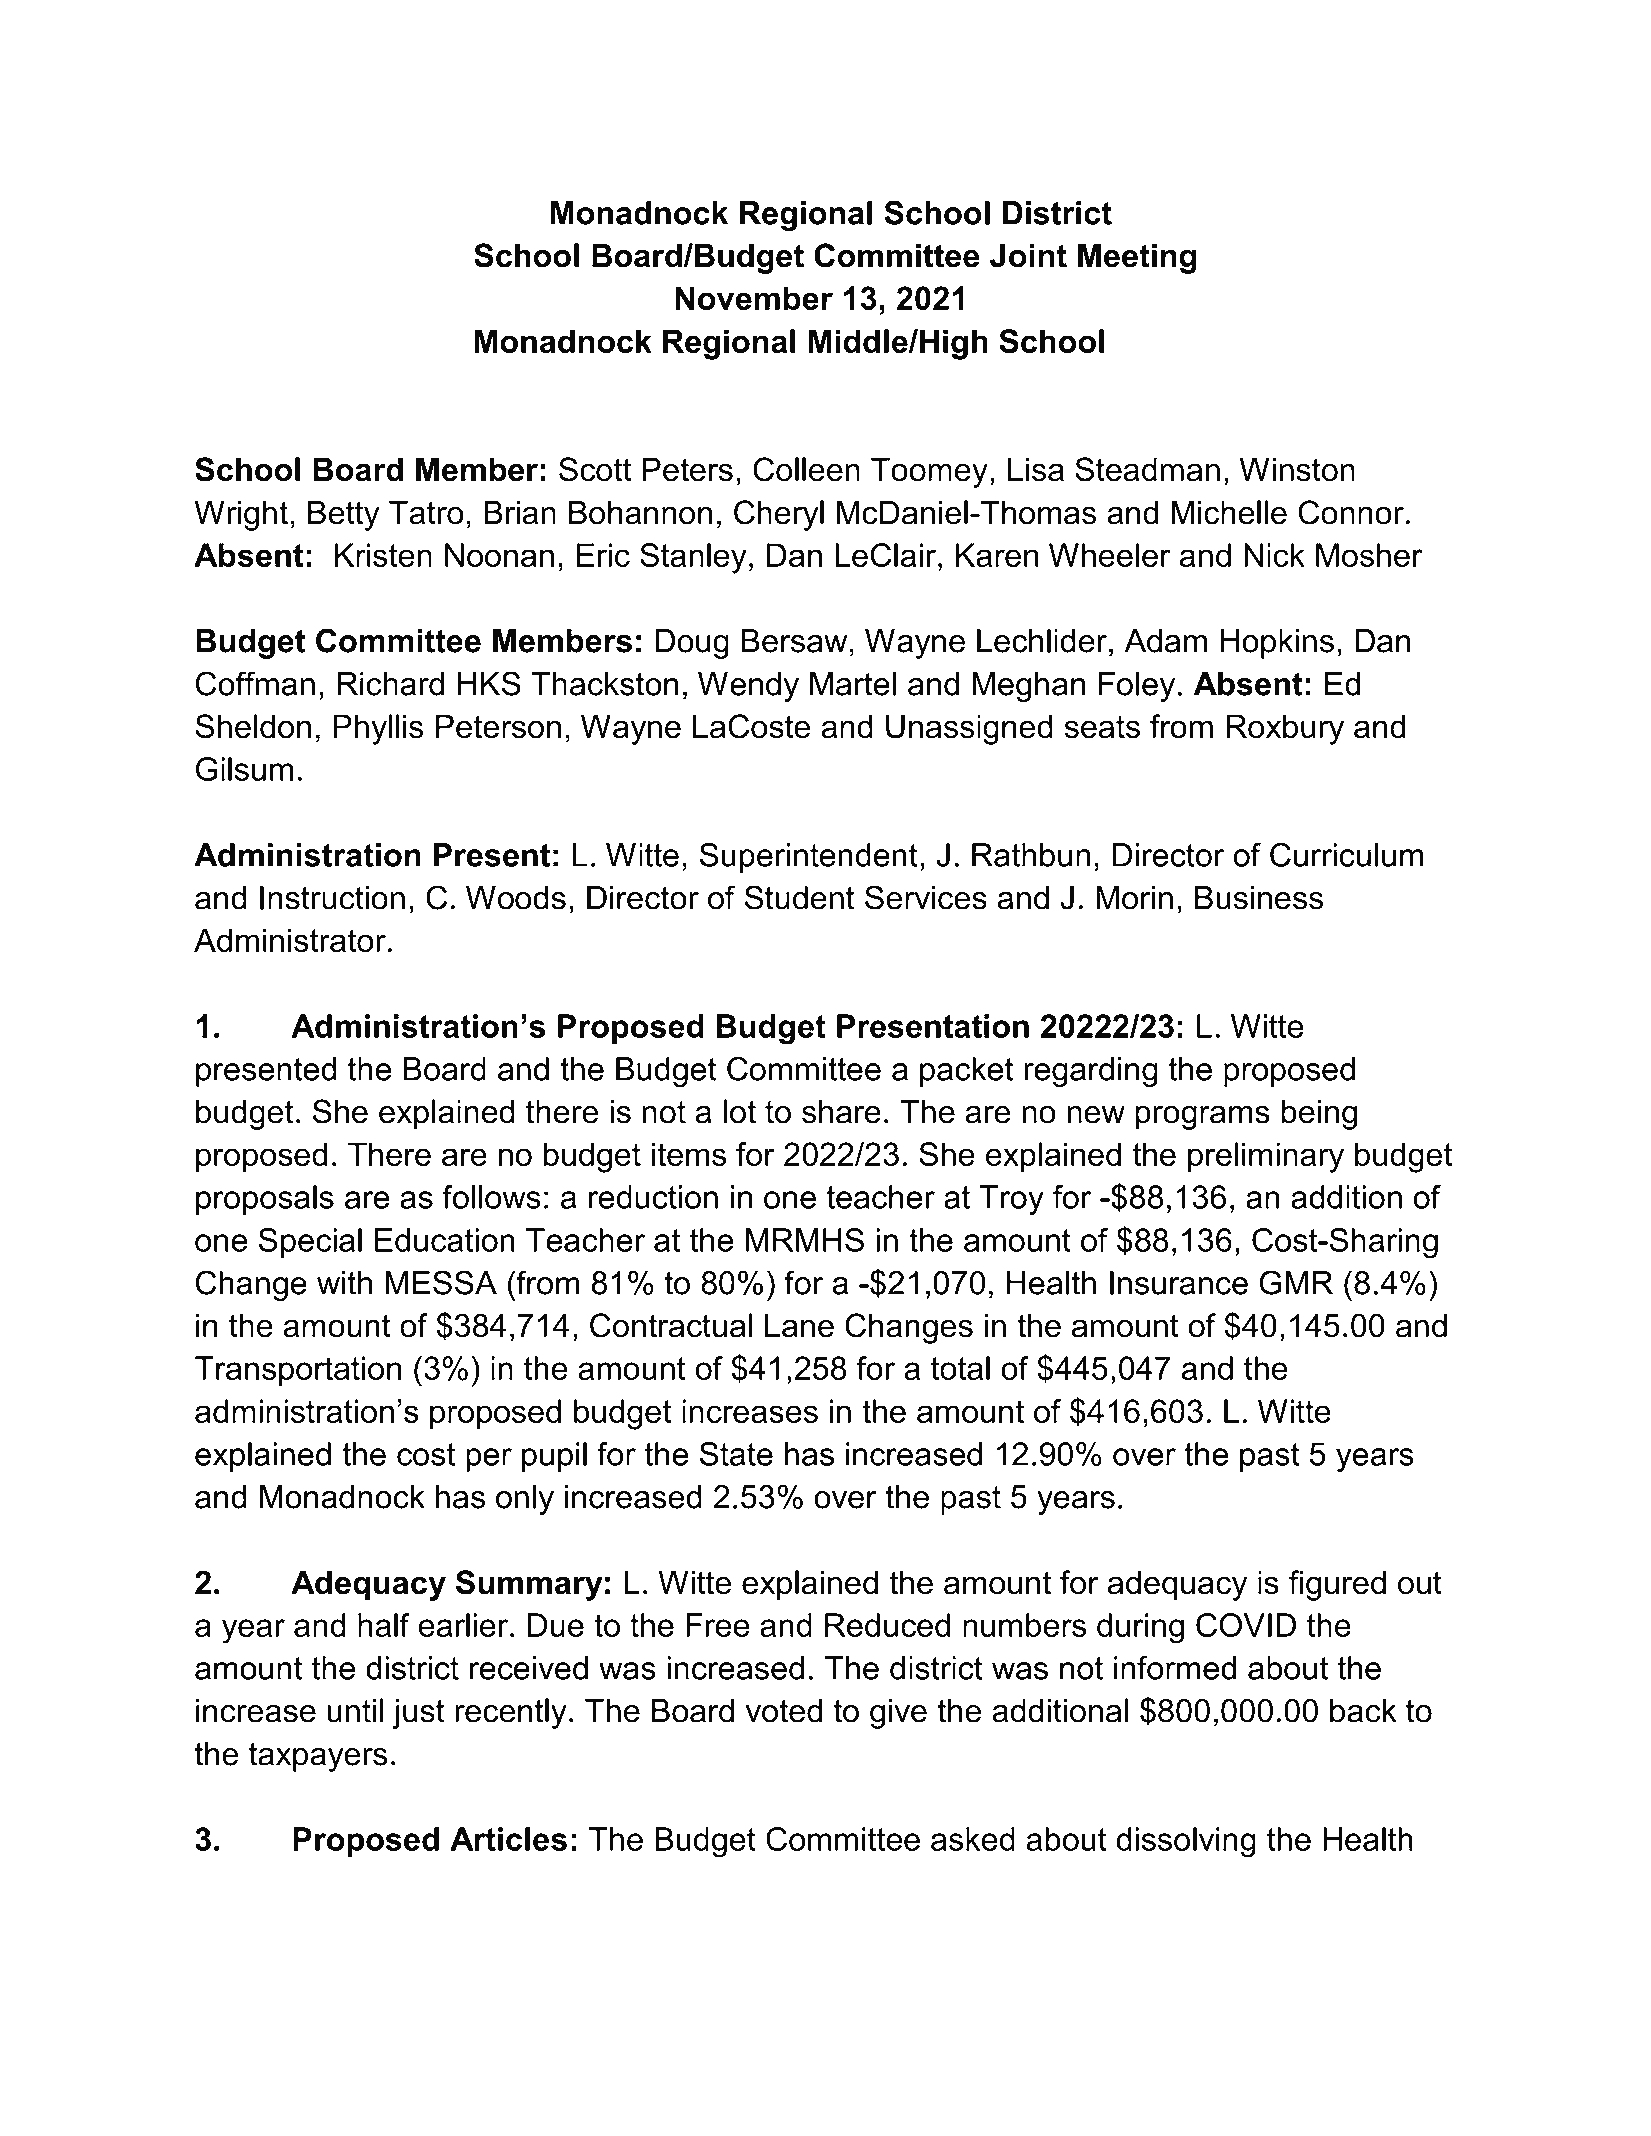 The height and width of the screenshot is (2136, 1651). What do you see at coordinates (1202, 1118) in the screenshot?
I see `programs` at bounding box center [1202, 1118].
